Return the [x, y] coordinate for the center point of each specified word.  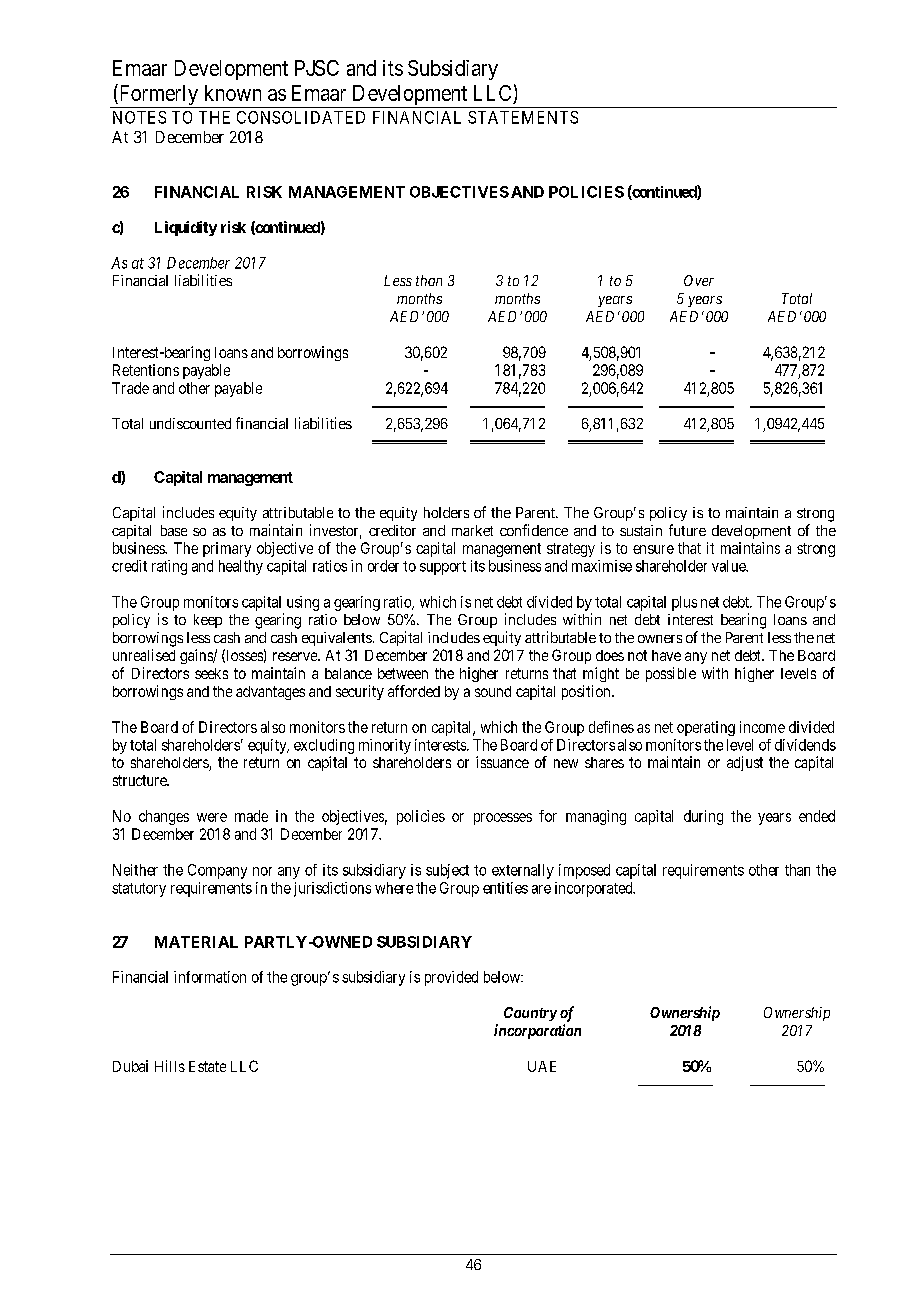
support [443, 568]
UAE [542, 1066]
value [730, 566]
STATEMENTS [523, 117]
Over [699, 280]
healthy [241, 567]
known [233, 93]
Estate [207, 1066]
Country [530, 1014]
